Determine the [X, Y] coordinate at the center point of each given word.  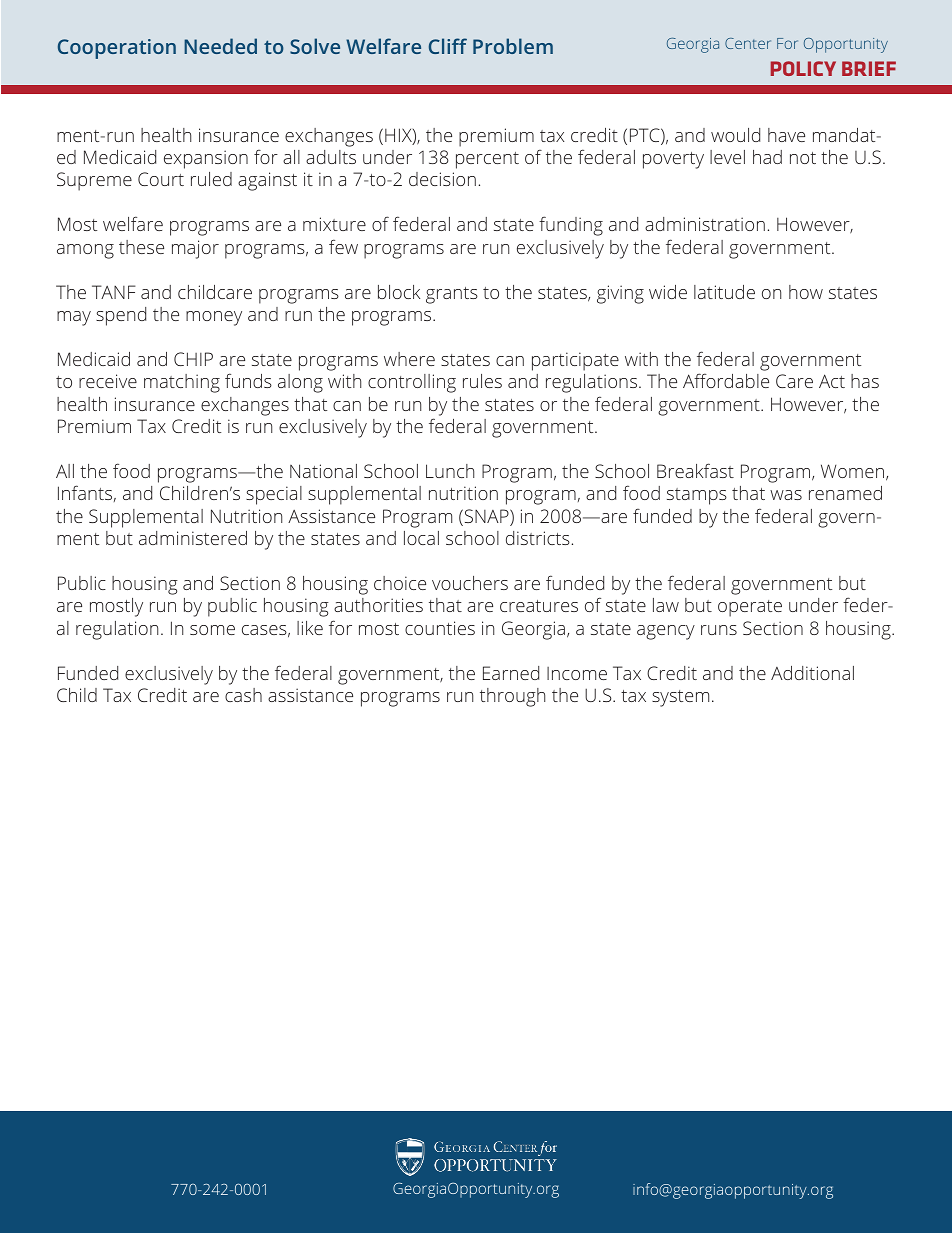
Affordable [726, 380]
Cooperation [117, 49]
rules [482, 381]
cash [243, 695]
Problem [513, 46]
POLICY [803, 68]
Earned [511, 673]
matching [182, 383]
